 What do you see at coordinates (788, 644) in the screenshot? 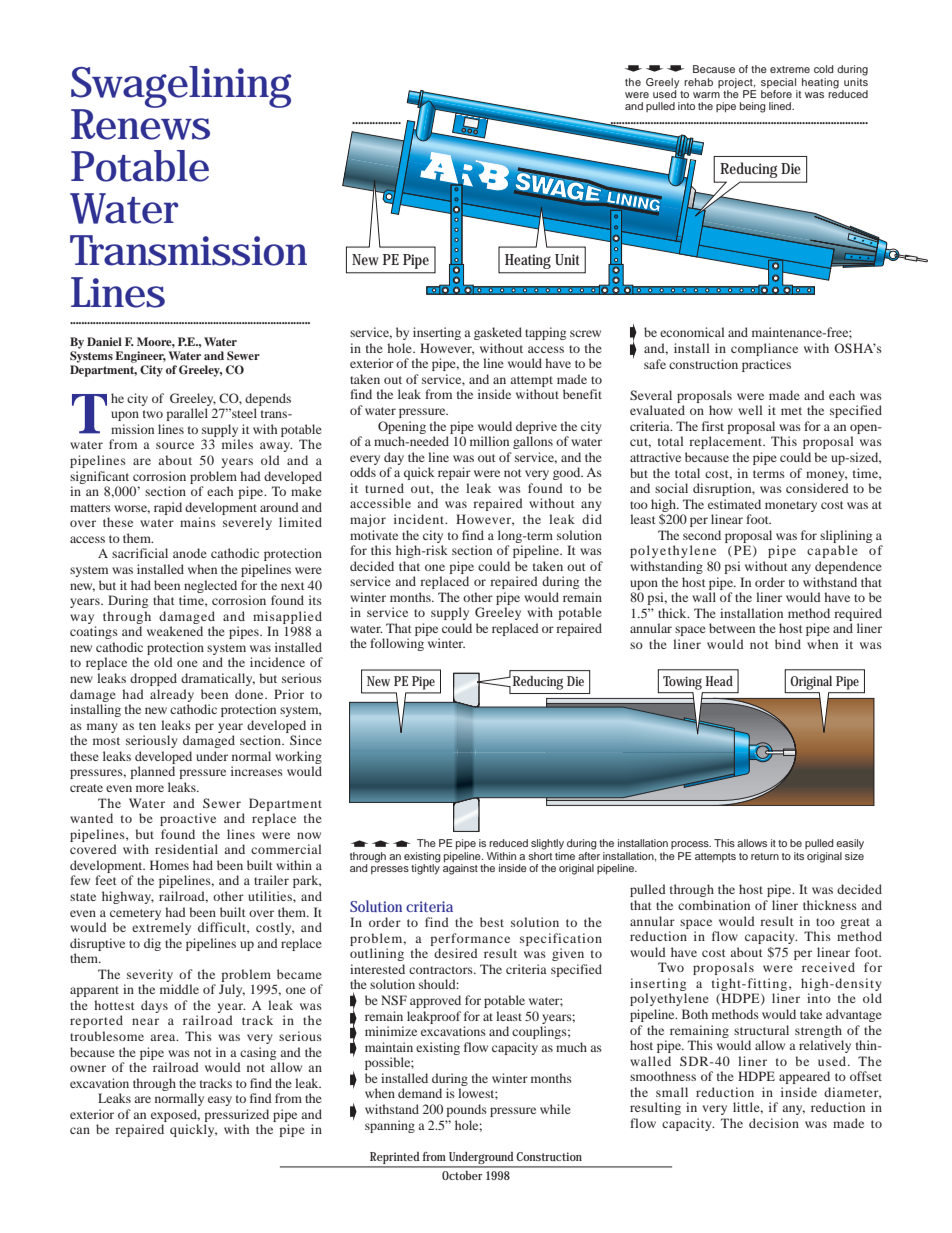
I see `bind` at bounding box center [788, 644].
